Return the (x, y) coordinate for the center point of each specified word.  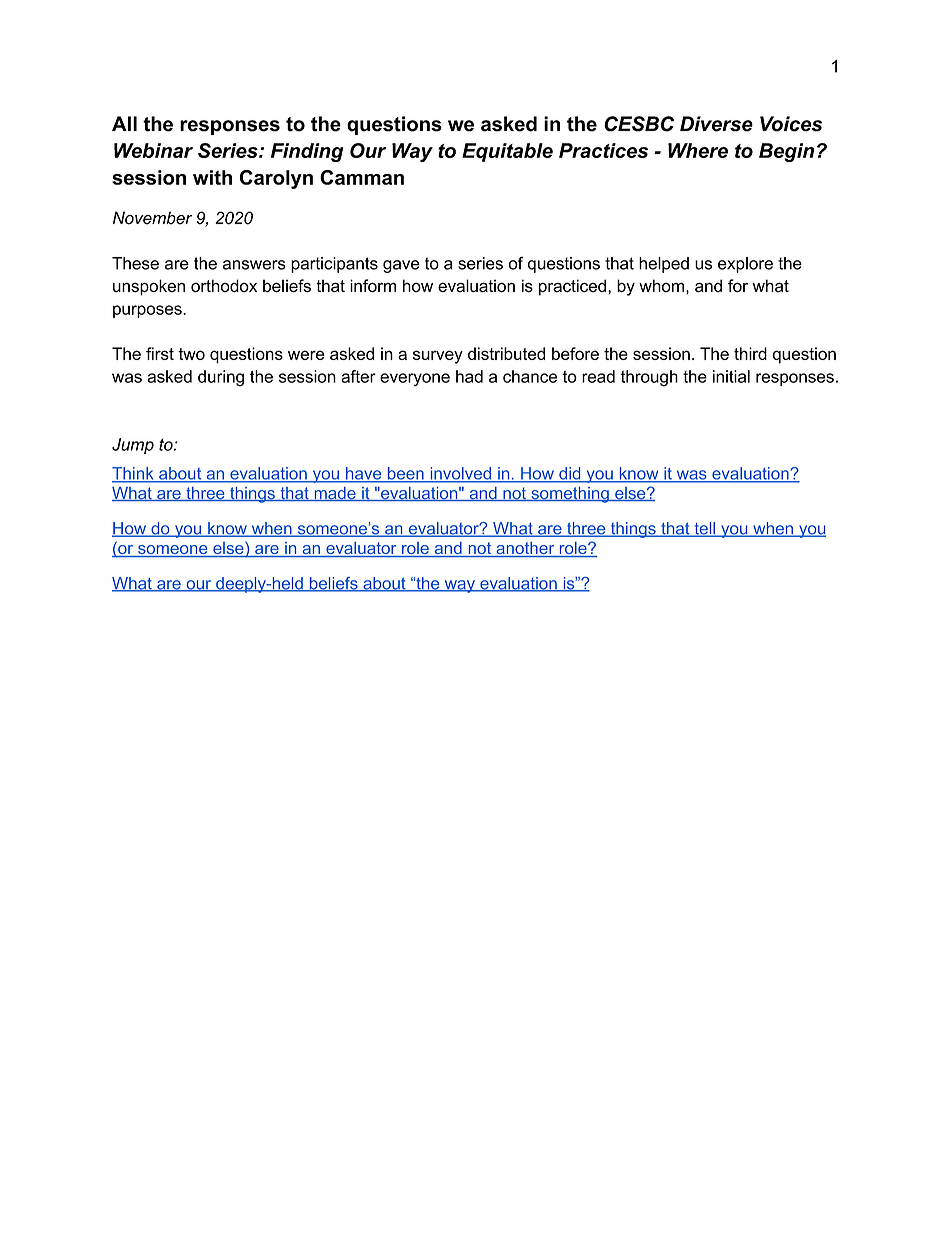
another (525, 549)
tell (704, 529)
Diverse (716, 124)
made (335, 494)
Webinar (153, 150)
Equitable (507, 152)
